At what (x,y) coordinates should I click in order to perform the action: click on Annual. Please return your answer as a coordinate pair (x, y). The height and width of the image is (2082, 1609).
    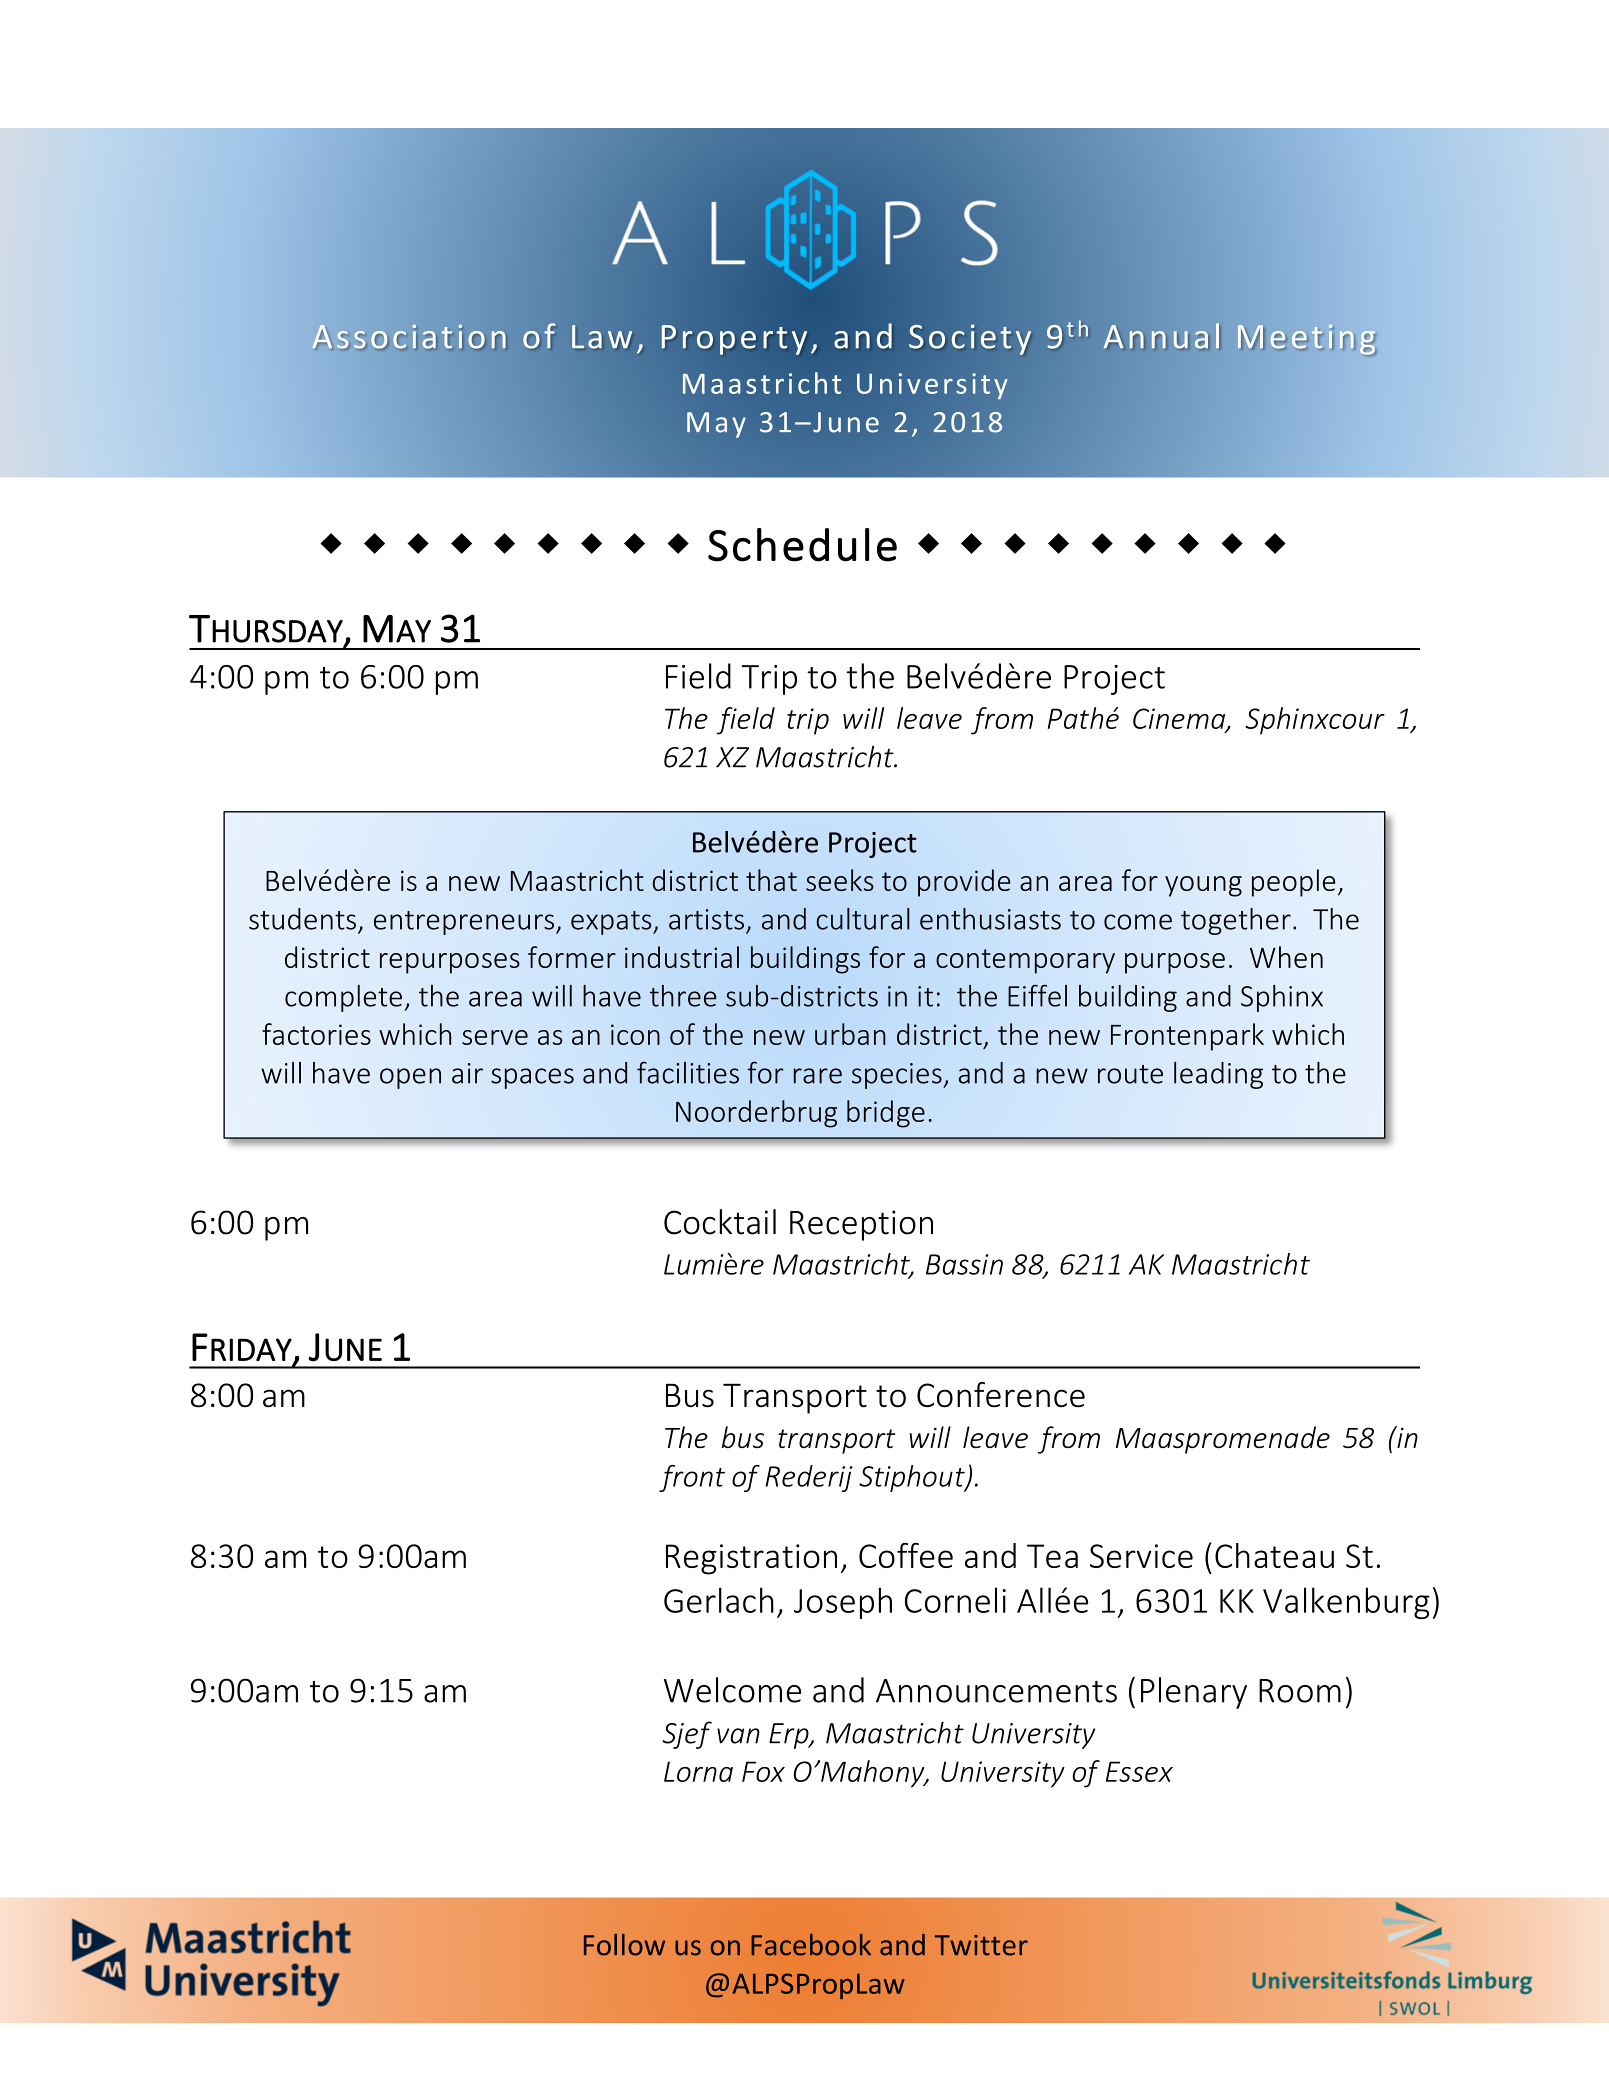
    Looking at the image, I should click on (1161, 336).
